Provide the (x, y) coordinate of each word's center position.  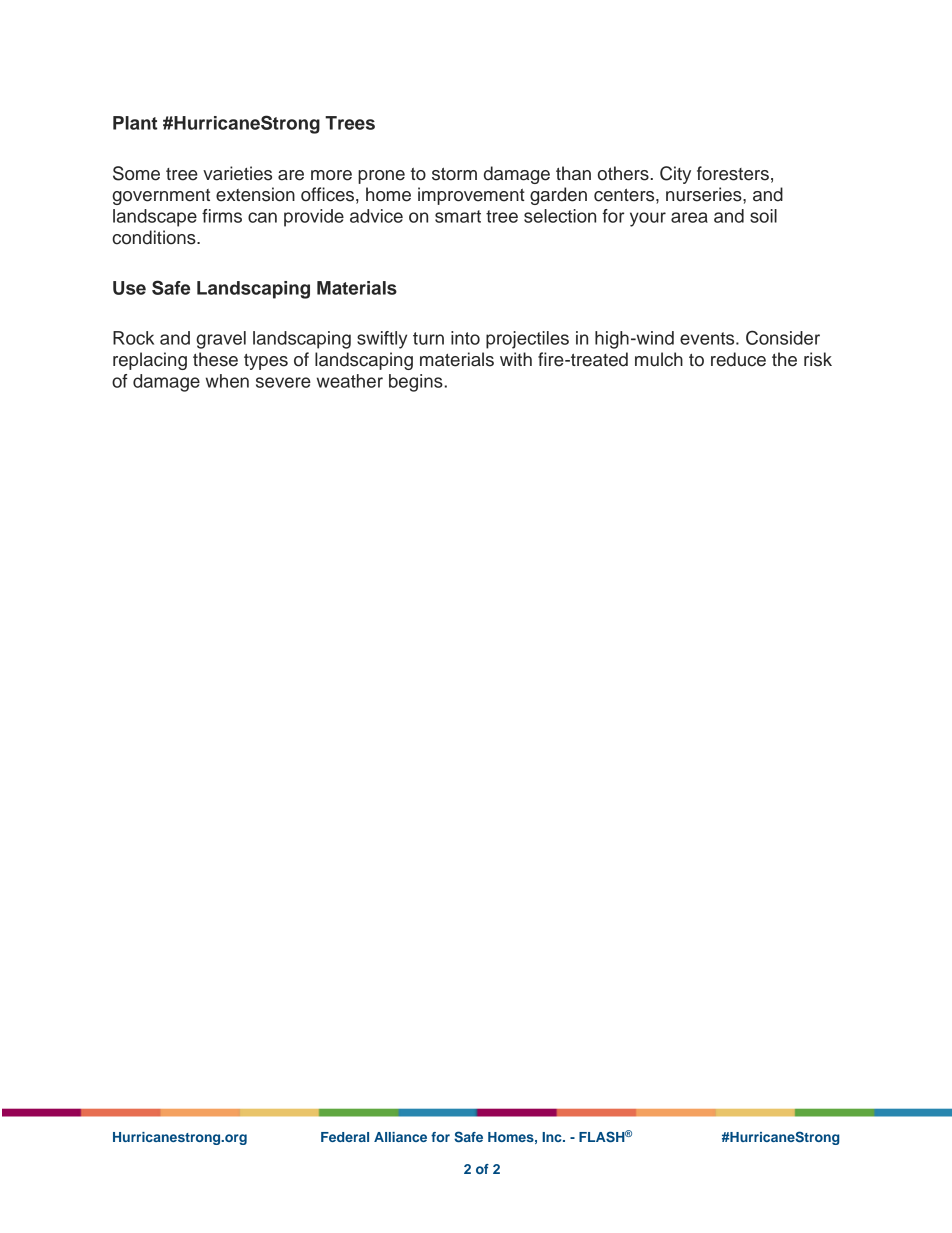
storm (454, 174)
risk (818, 359)
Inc (553, 1137)
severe (283, 382)
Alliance (400, 1137)
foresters (733, 173)
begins (417, 383)
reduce (738, 359)
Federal (345, 1137)
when (227, 381)
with (516, 359)
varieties (237, 173)
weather (350, 381)
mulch (659, 359)
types (266, 362)
